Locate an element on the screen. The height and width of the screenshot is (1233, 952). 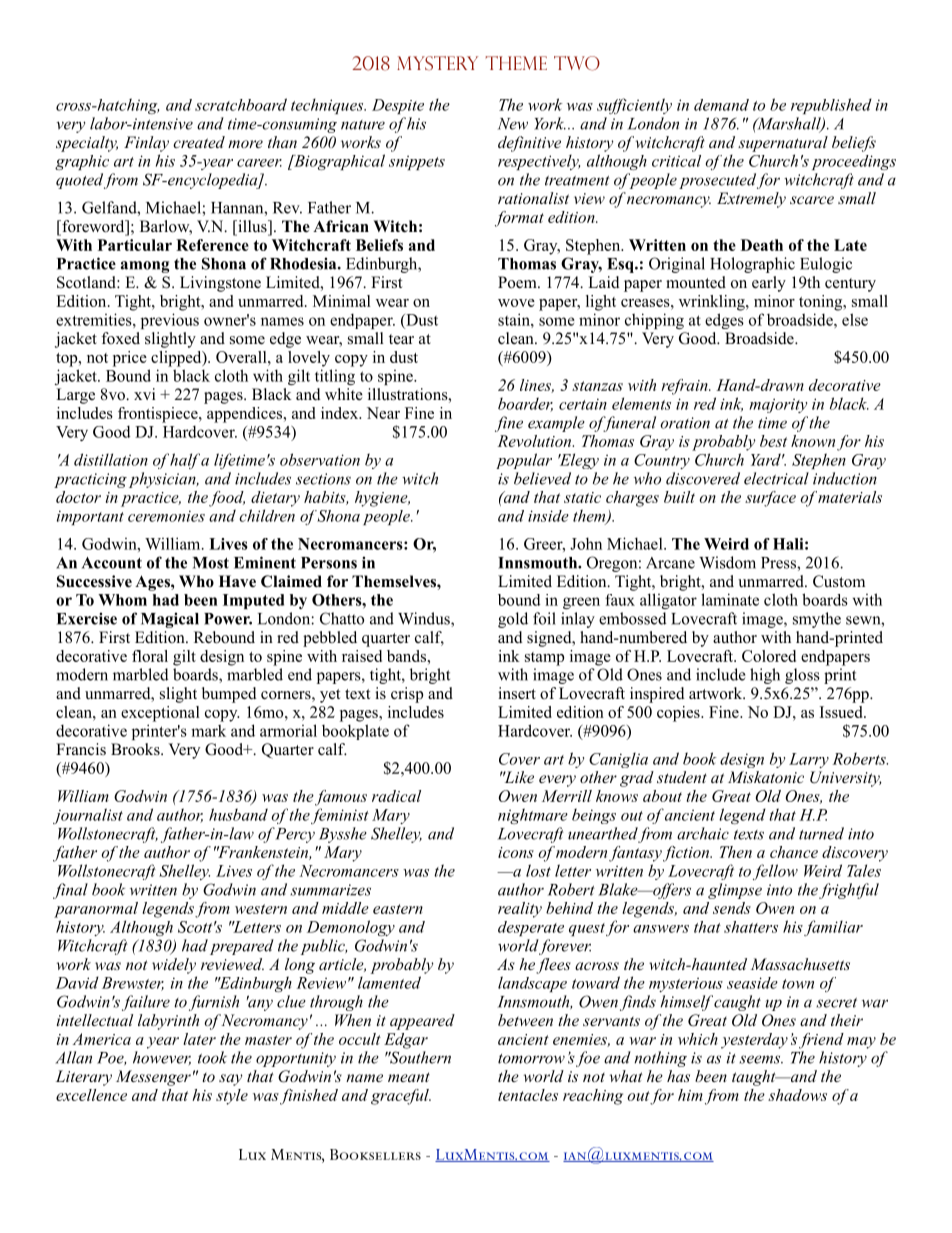
meant is located at coordinates (409, 1077).
